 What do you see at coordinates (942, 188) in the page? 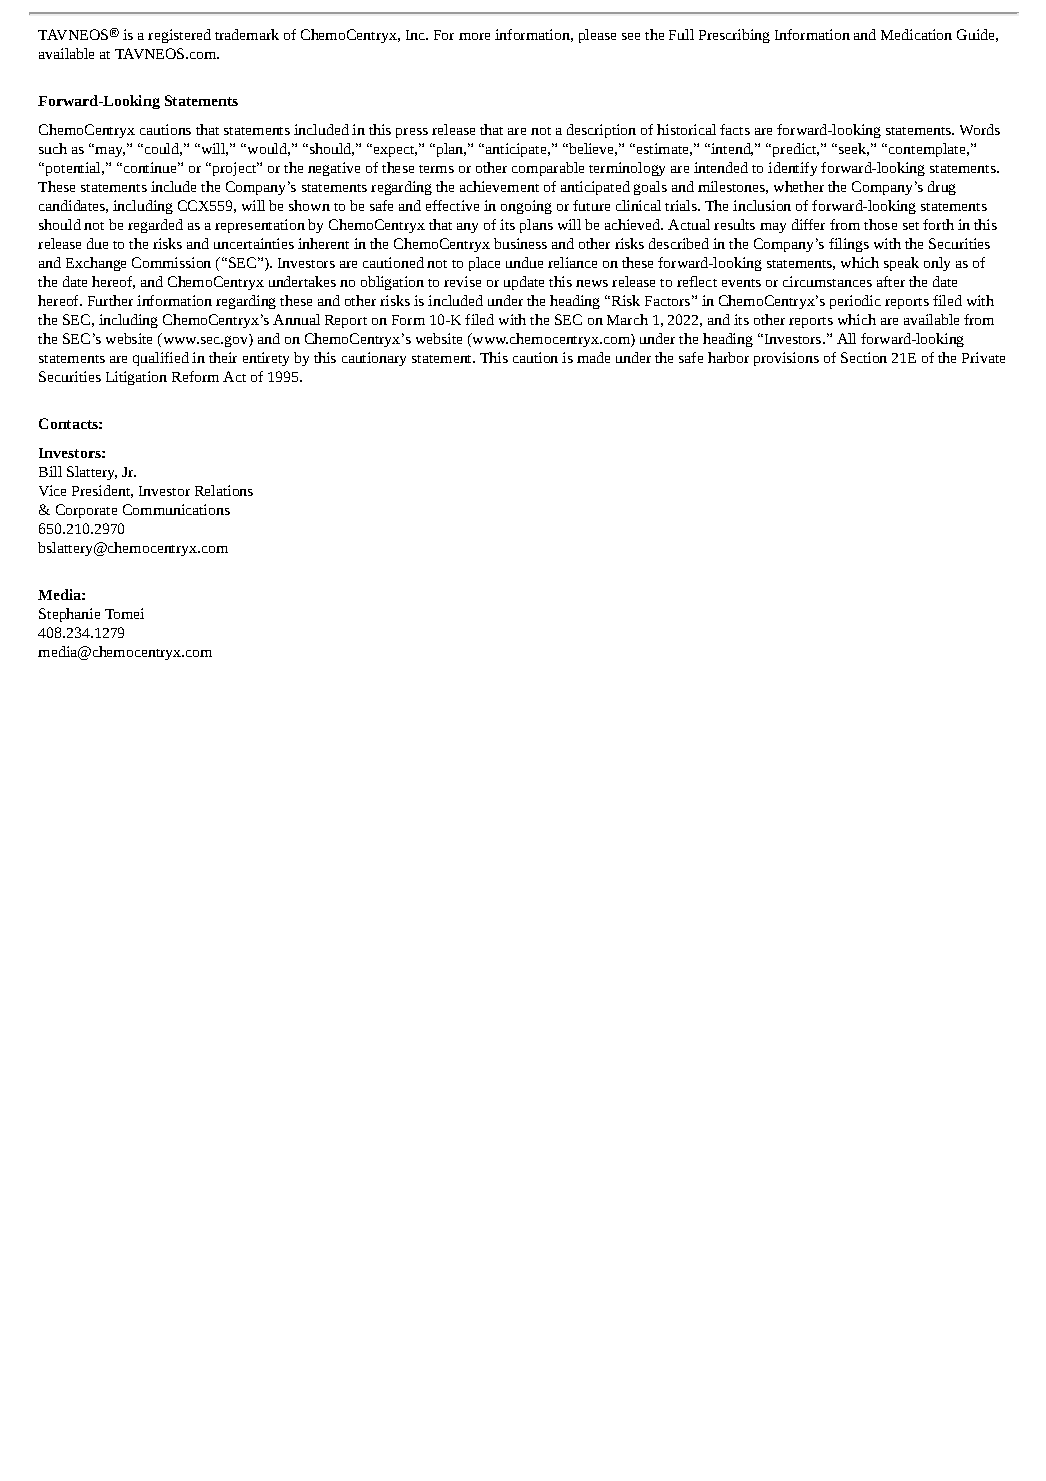
I see `drug` at bounding box center [942, 188].
